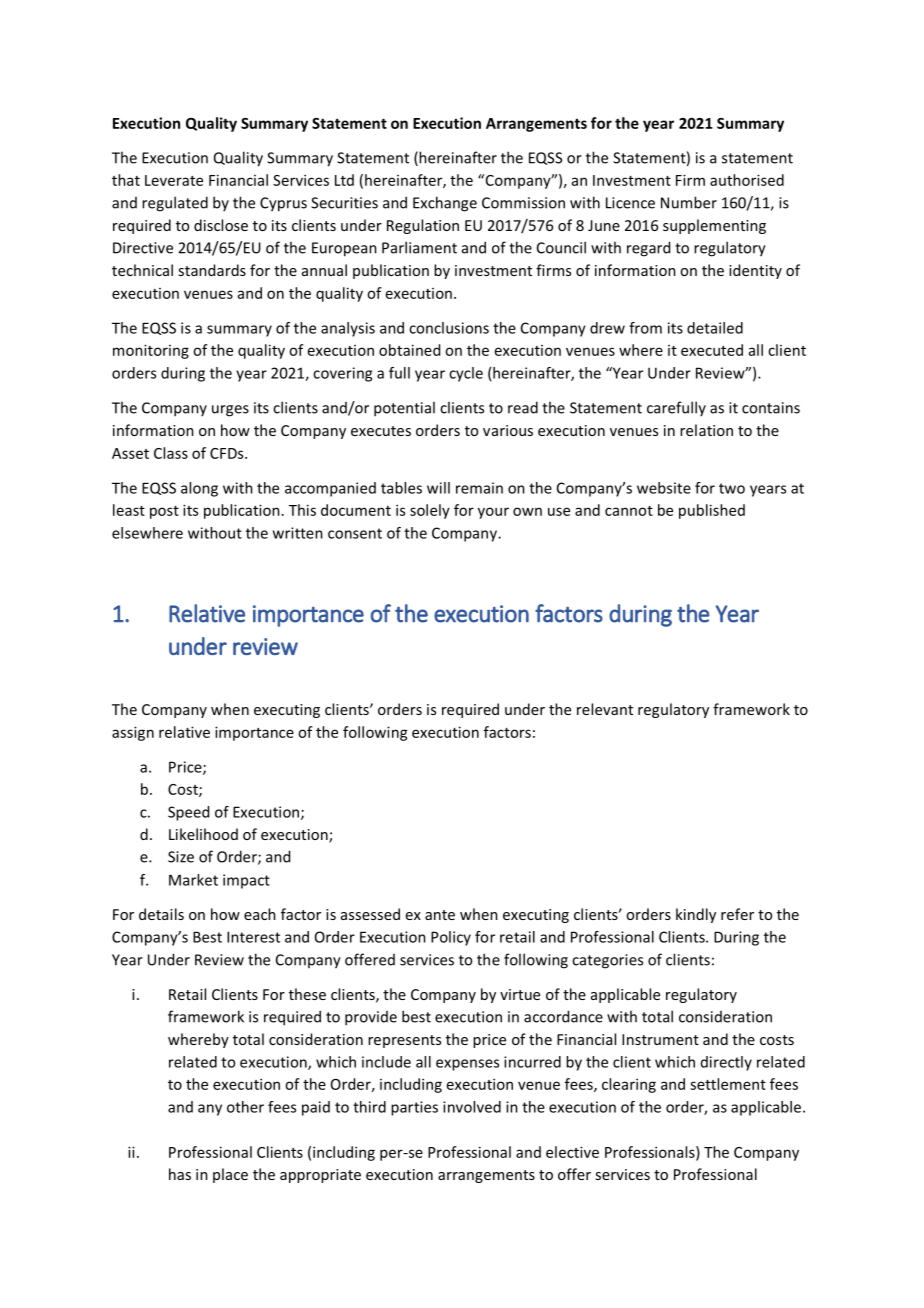  I want to click on relevant, so click(605, 709).
